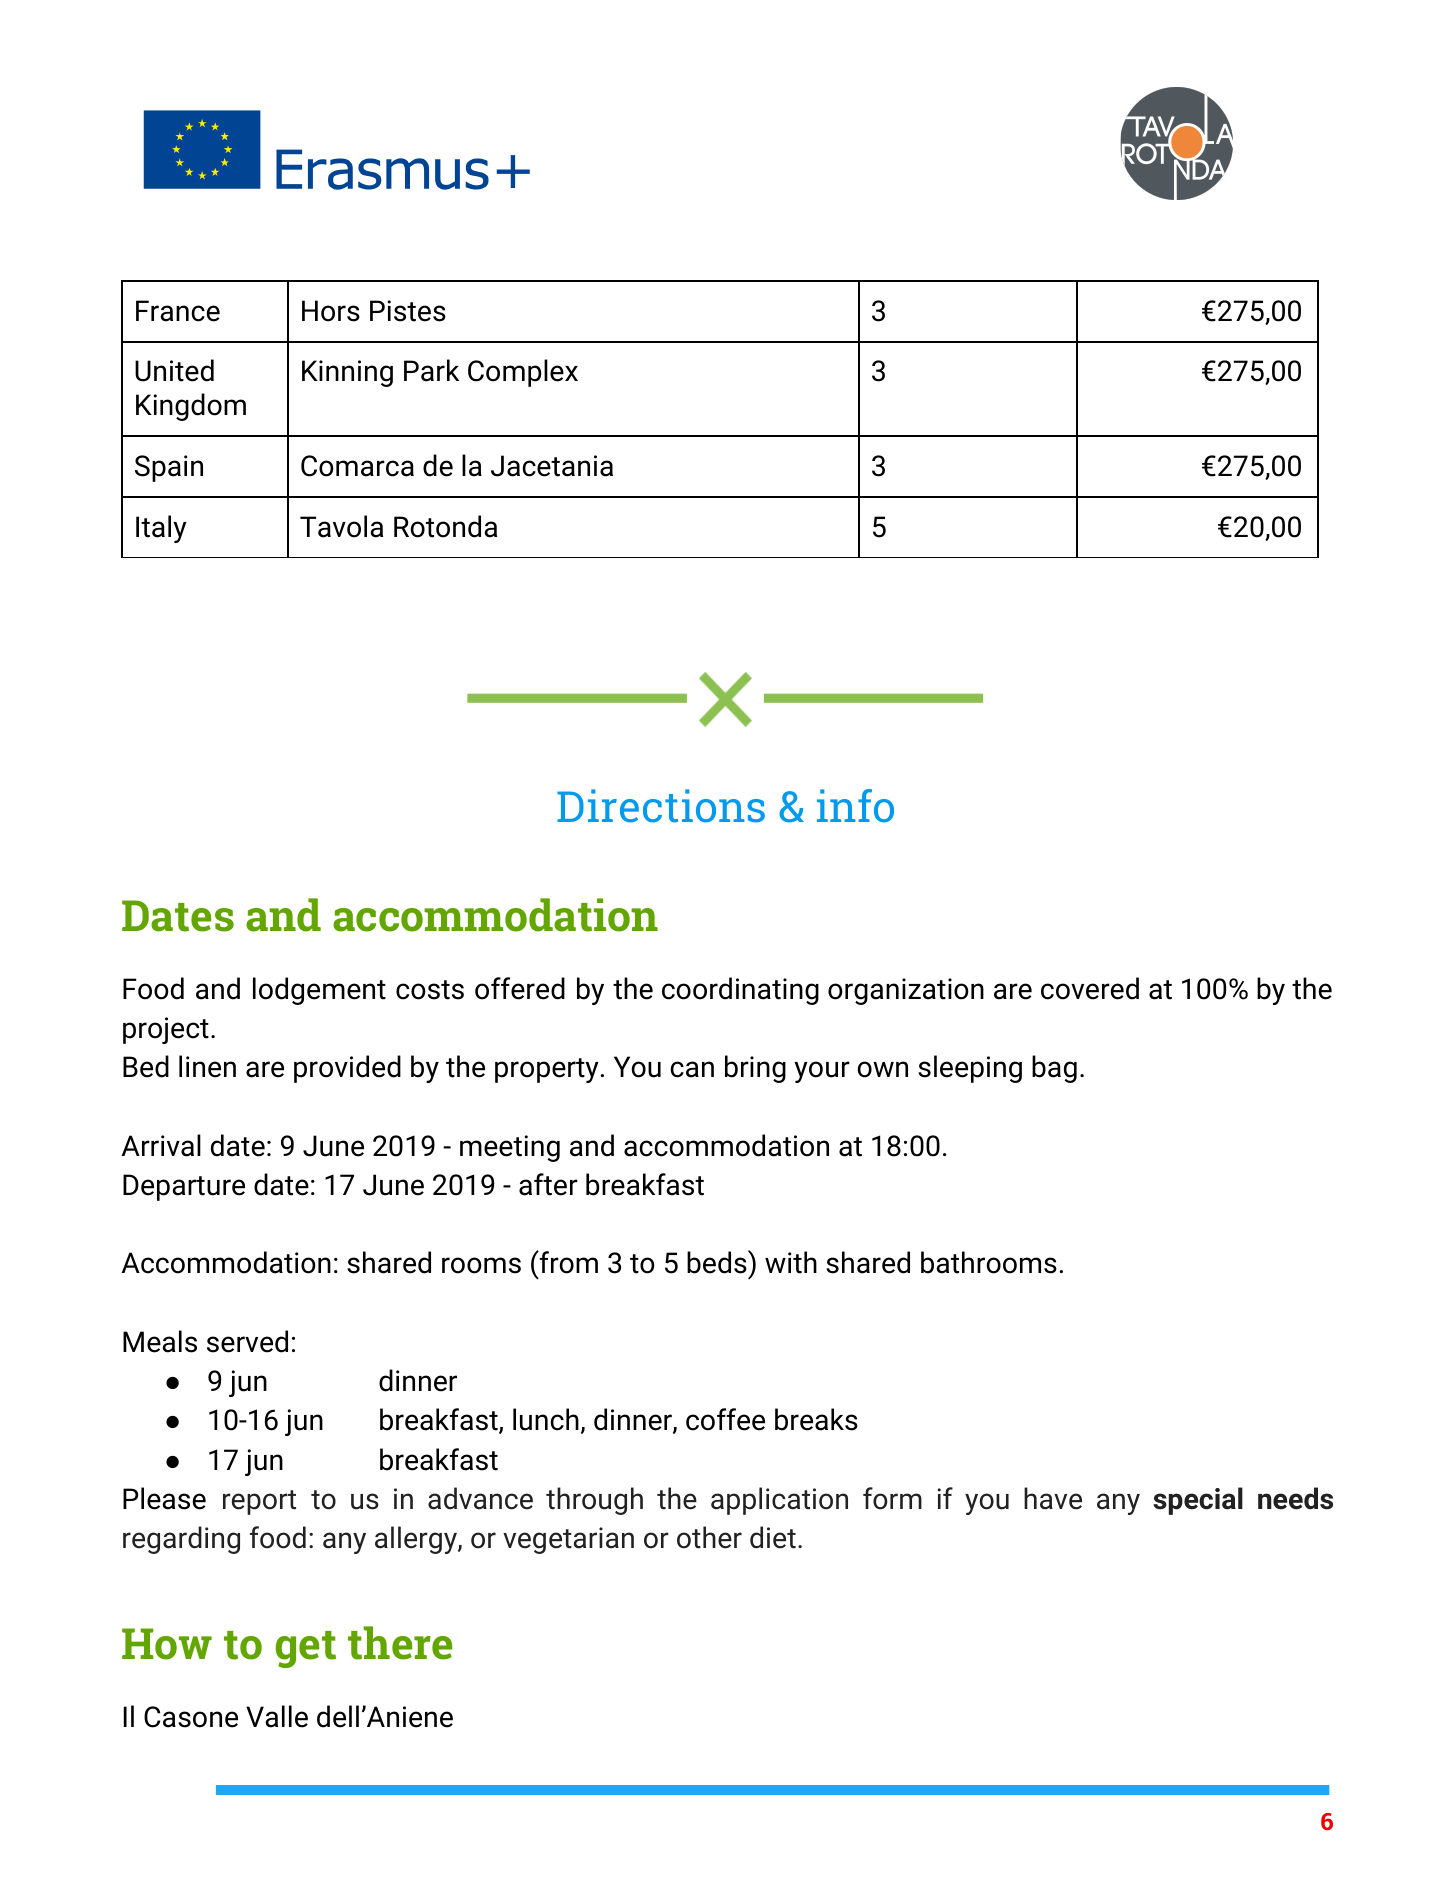  What do you see at coordinates (1198, 1501) in the screenshot?
I see `special` at bounding box center [1198, 1501].
